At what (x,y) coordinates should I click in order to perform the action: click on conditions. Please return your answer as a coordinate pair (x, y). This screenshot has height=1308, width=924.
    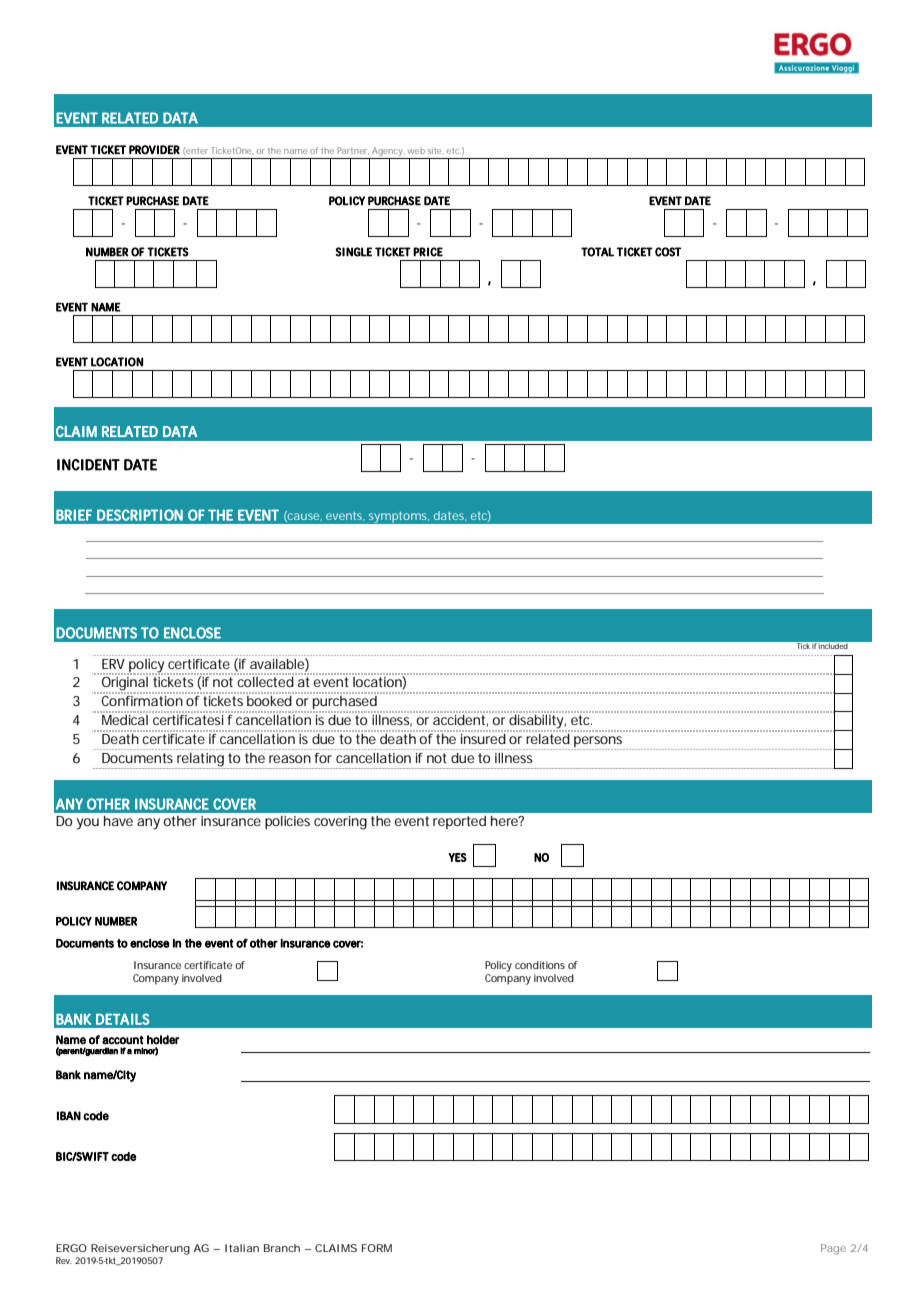
    Looking at the image, I should click on (540, 965).
